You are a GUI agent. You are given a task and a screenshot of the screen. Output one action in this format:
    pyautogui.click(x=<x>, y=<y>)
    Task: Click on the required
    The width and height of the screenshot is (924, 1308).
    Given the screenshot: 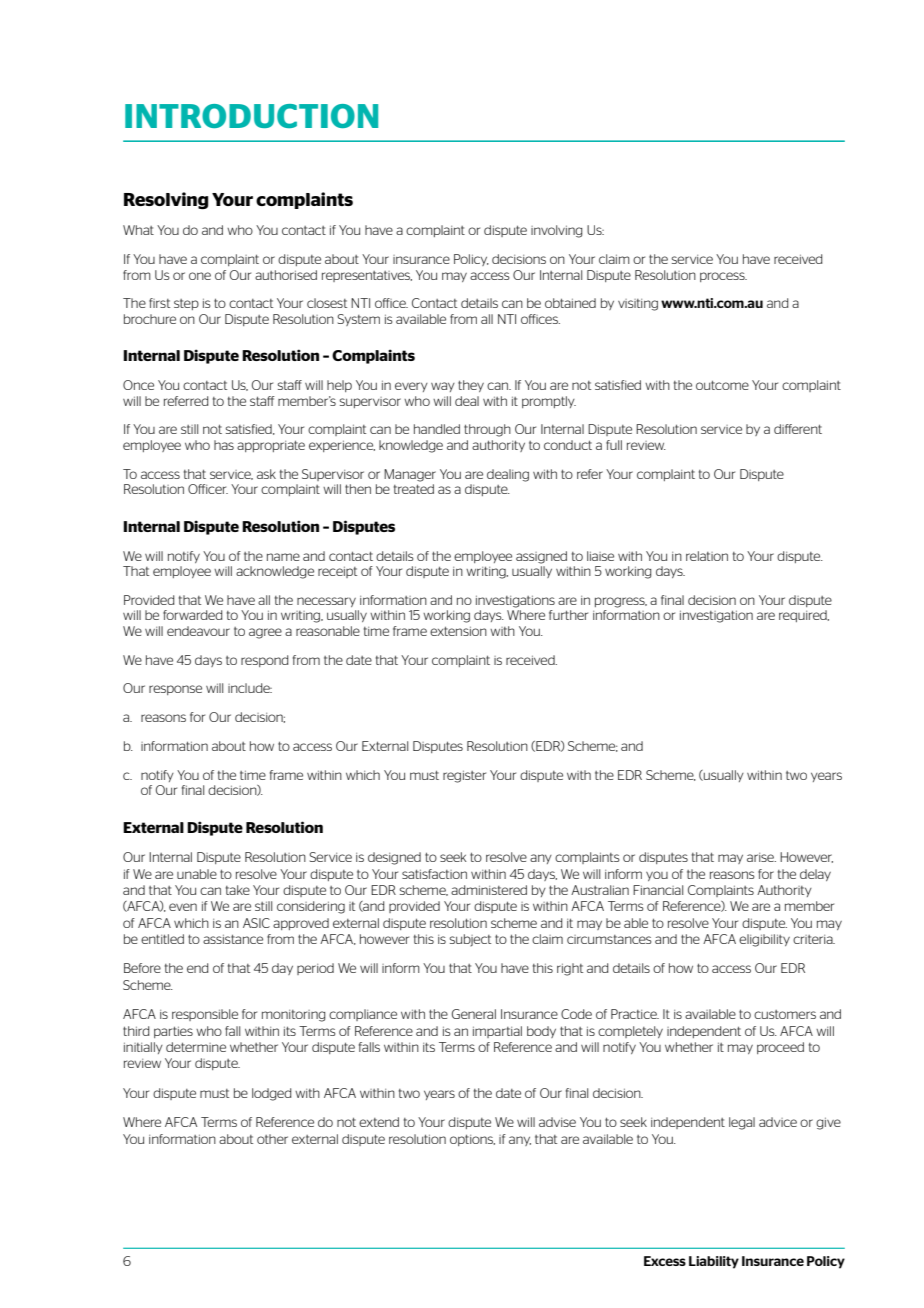 What is the action you would take?
    pyautogui.click(x=804, y=616)
